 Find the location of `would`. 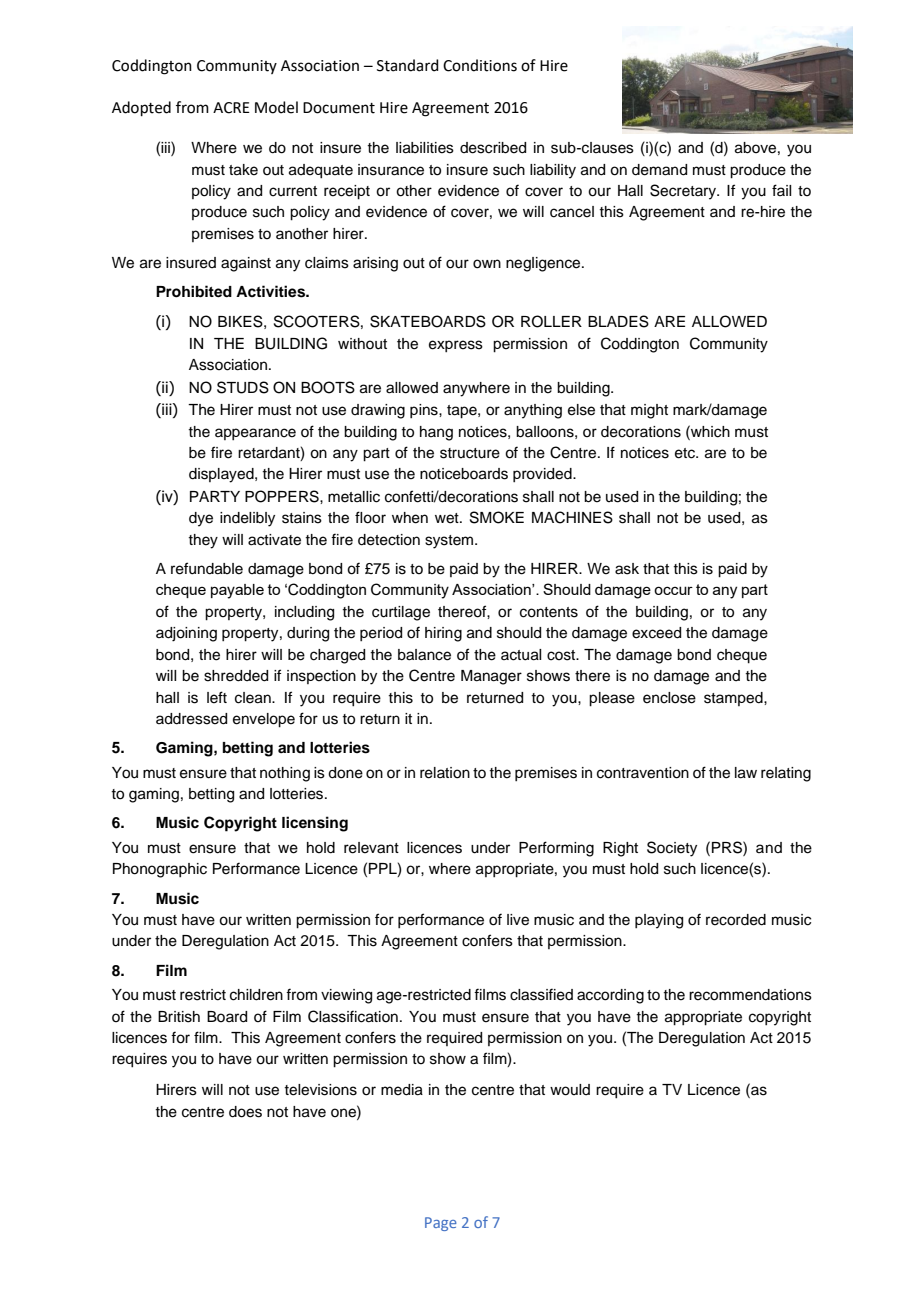

would is located at coordinates (570, 1090).
